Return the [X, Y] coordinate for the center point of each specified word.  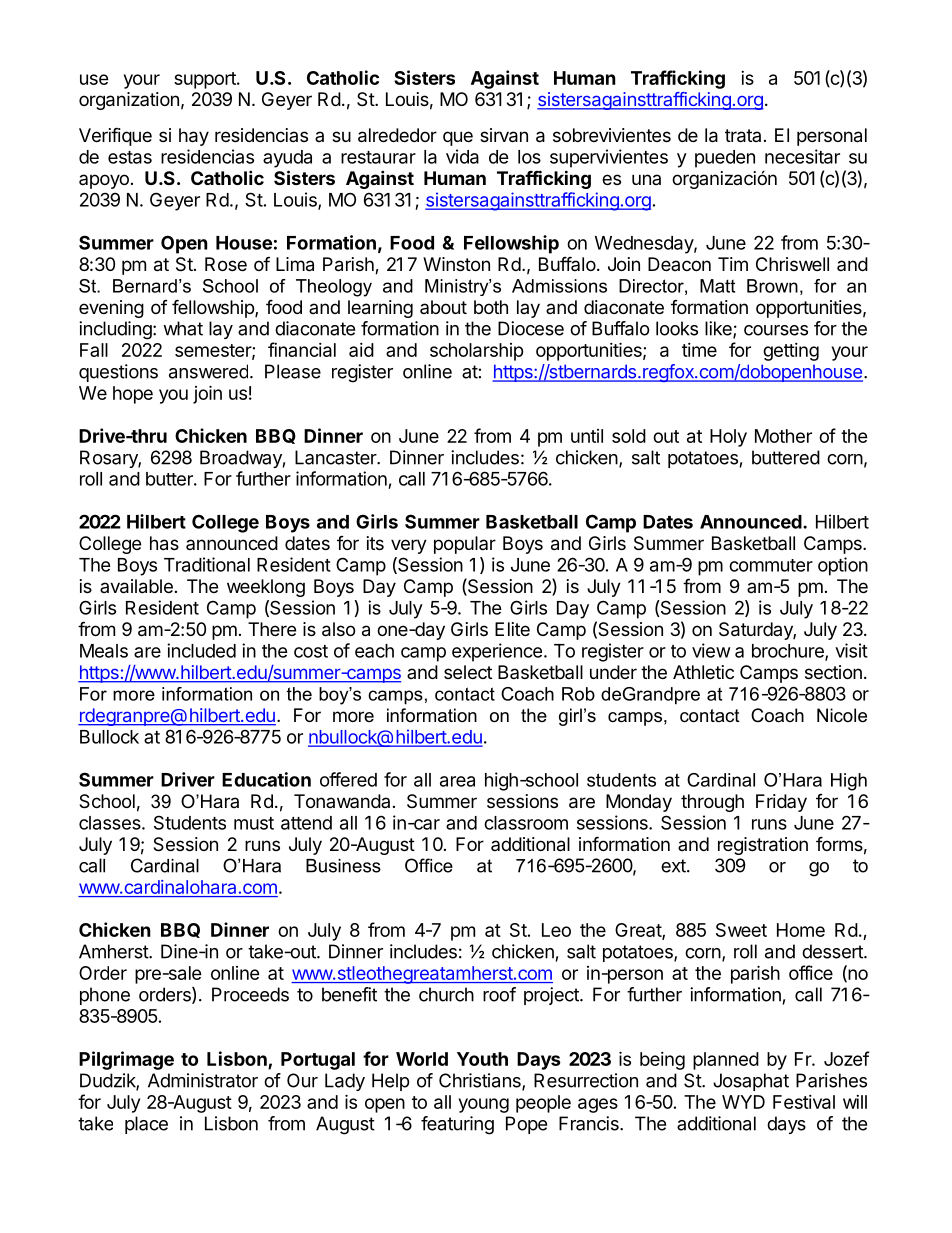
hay [194, 137]
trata [743, 136]
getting [791, 352]
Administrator [203, 1080]
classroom [526, 823]
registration [763, 846]
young [484, 1105]
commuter [771, 565]
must [254, 823]
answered [208, 371]
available [136, 586]
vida [462, 156]
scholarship [477, 352]
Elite [512, 629]
